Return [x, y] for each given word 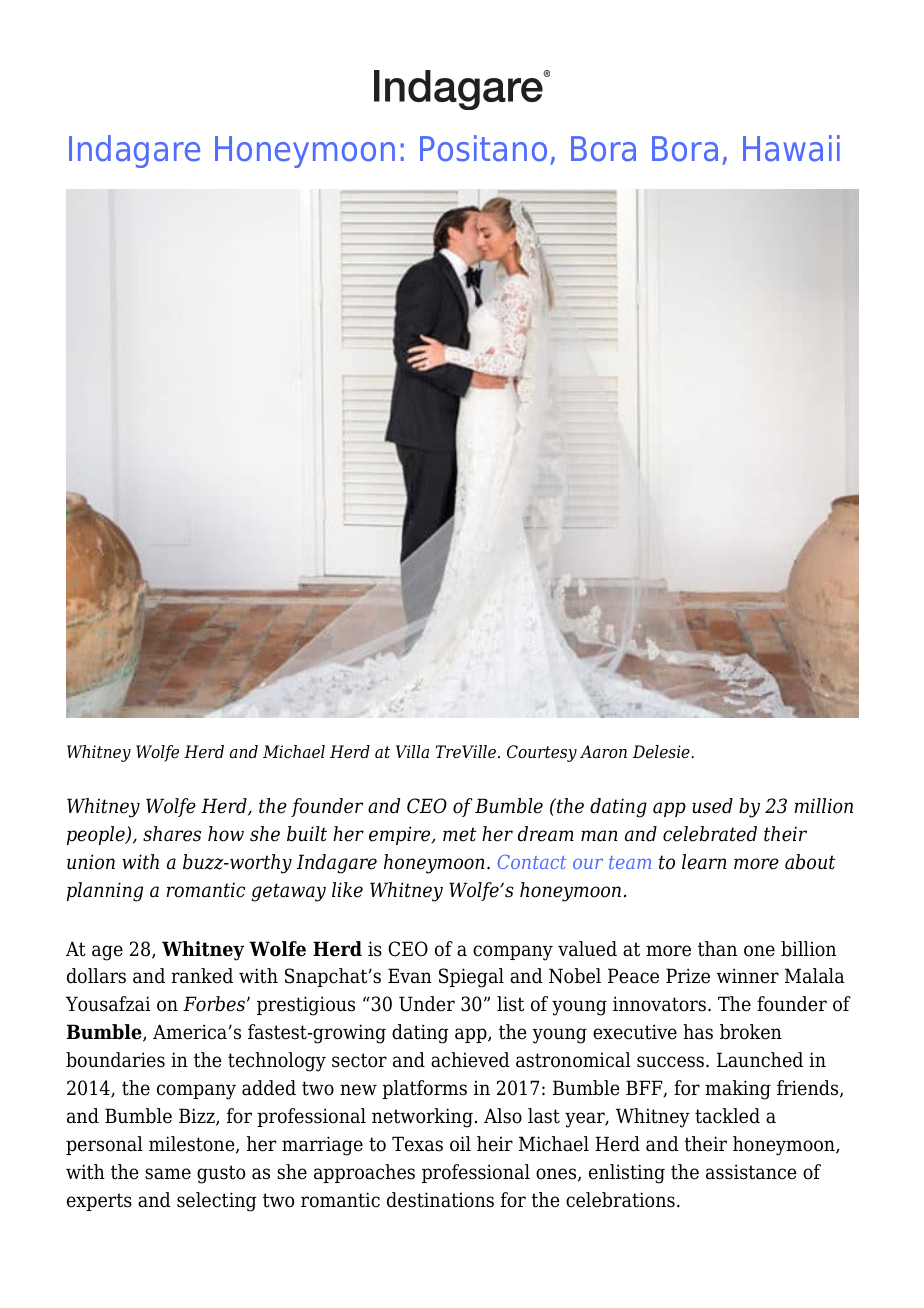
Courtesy [542, 753]
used [712, 806]
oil [460, 1144]
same [168, 1174]
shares [172, 834]
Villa [412, 751]
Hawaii [791, 148]
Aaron [603, 752]
